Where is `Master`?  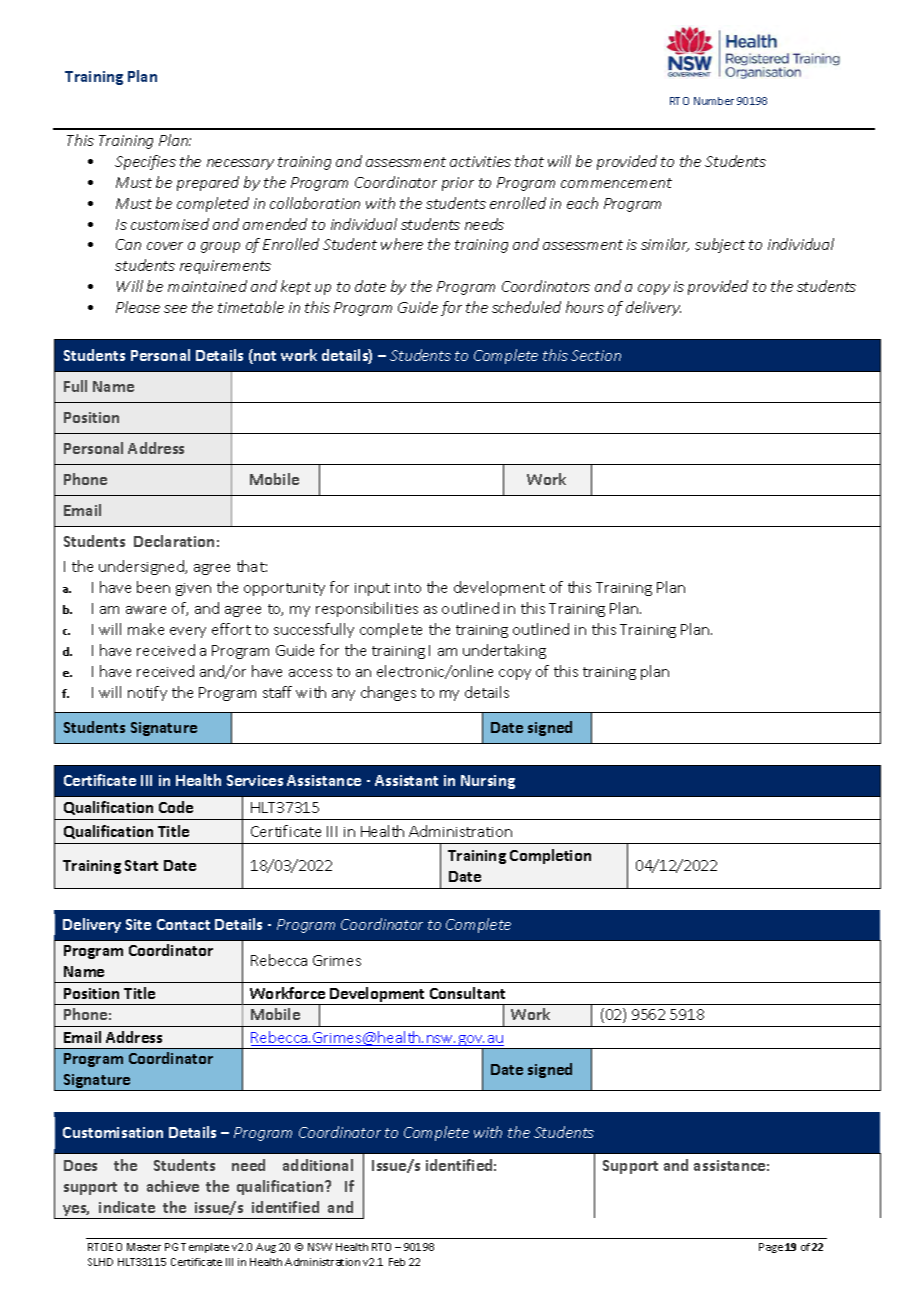 Master is located at coordinates (144, 1247).
